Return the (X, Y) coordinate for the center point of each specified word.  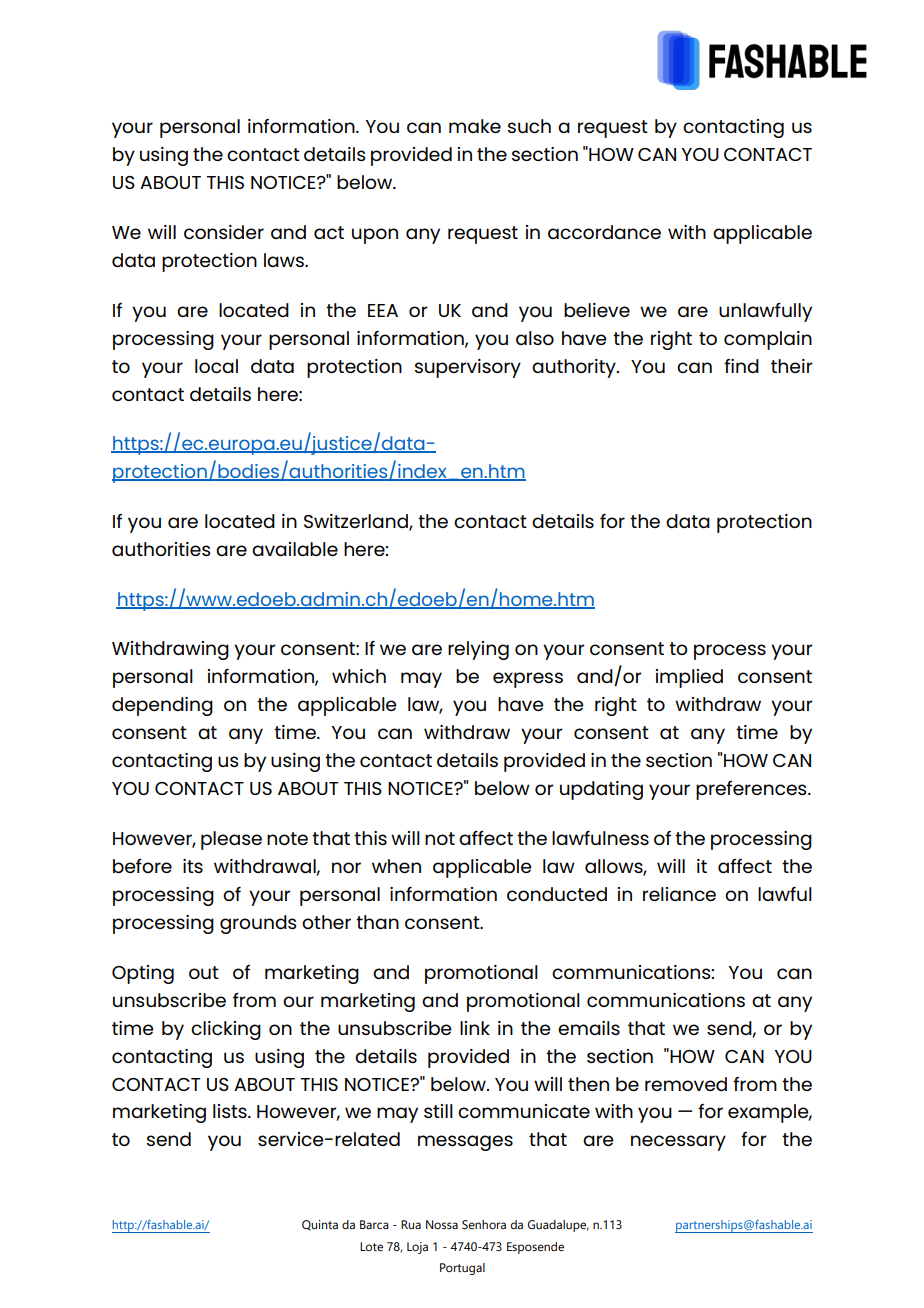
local (216, 366)
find (741, 366)
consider (224, 232)
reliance (679, 894)
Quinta (320, 1225)
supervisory (468, 368)
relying (478, 650)
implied (689, 678)
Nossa (442, 1224)
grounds (258, 924)
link (475, 1028)
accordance (604, 232)
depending (162, 706)
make (475, 126)
